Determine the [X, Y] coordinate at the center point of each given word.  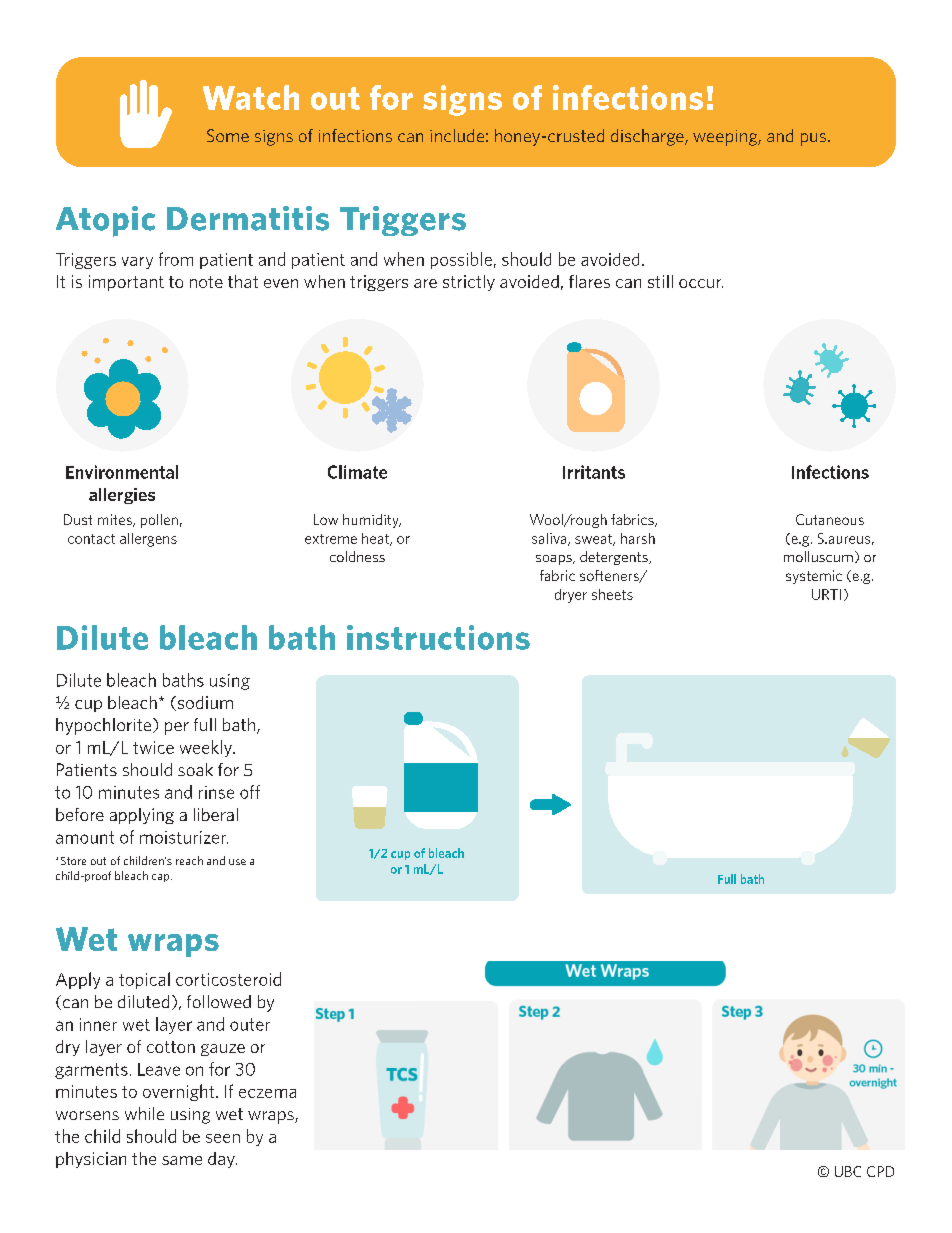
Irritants [594, 472]
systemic [814, 577]
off [250, 792]
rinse [216, 792]
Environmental [122, 472]
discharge [648, 137]
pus [815, 139]
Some [228, 135]
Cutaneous [830, 519]
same [182, 1160]
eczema [267, 1093]
